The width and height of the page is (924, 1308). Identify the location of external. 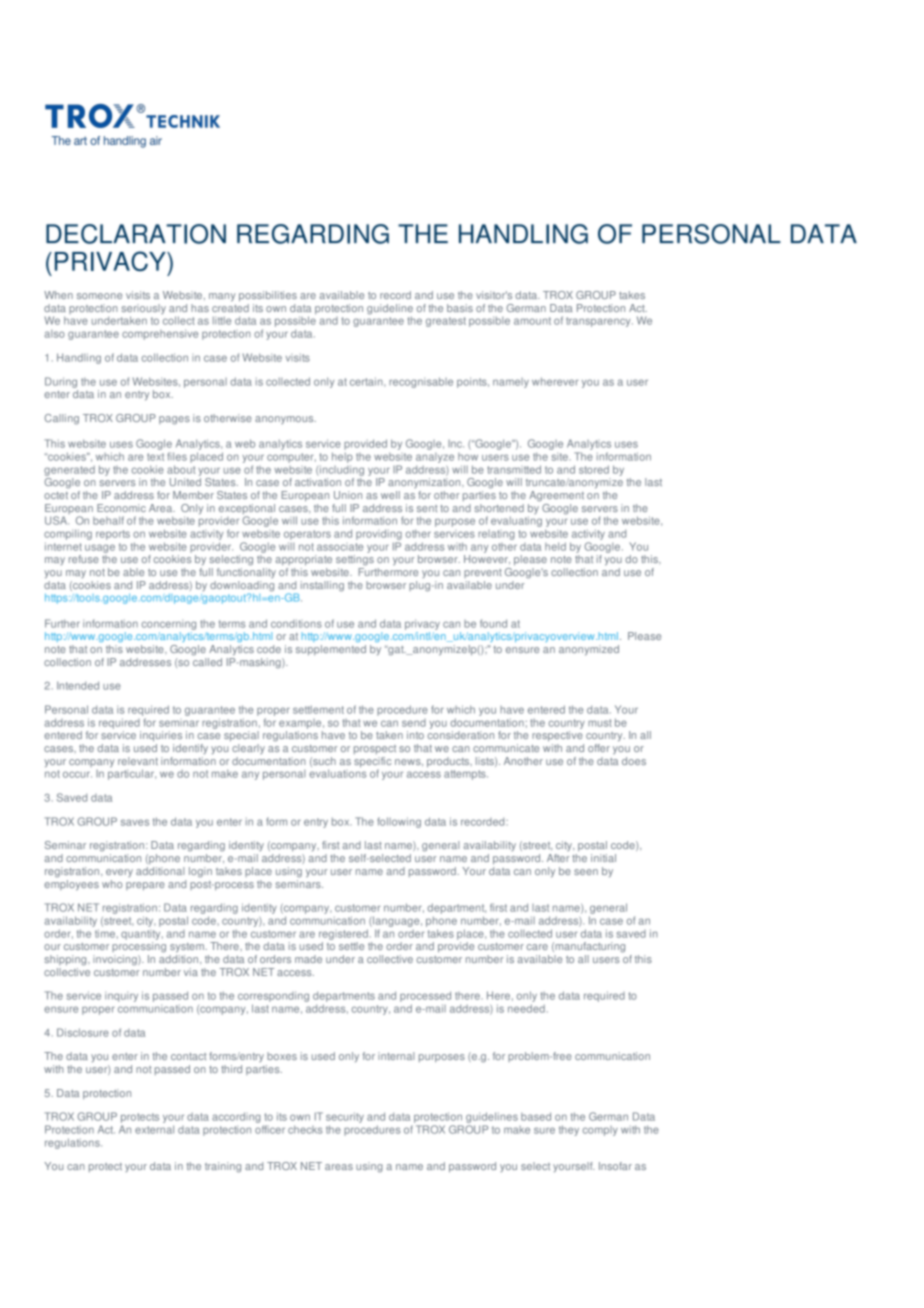
(154, 1129).
